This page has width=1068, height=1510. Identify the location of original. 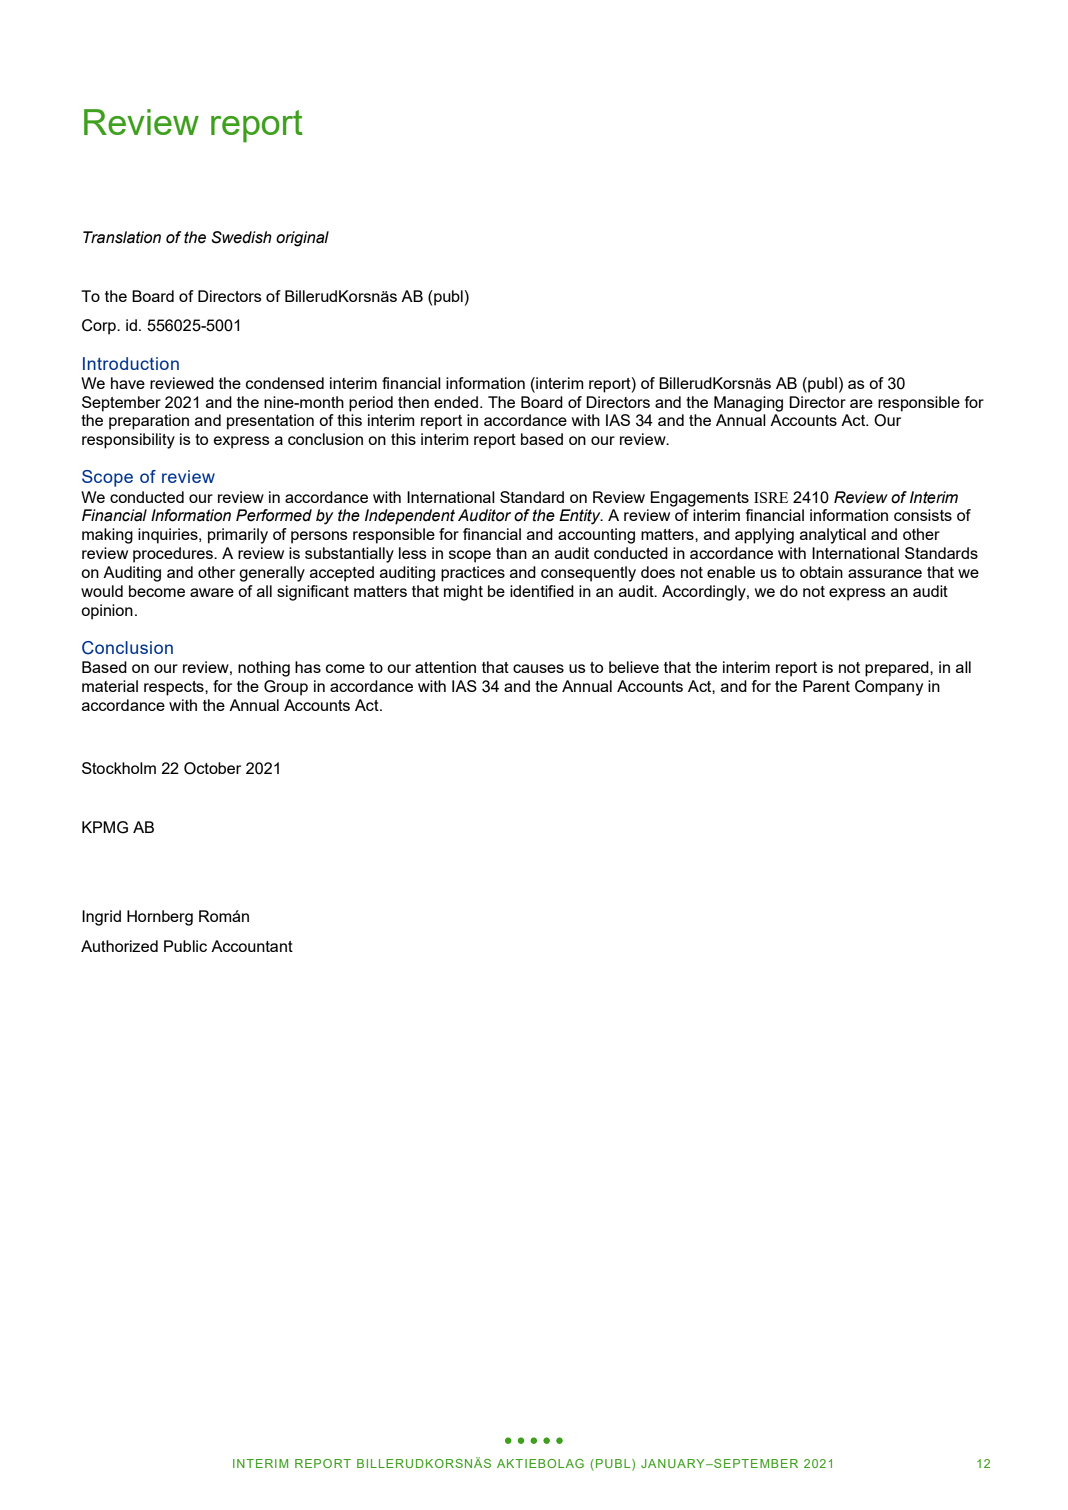
(302, 239).
